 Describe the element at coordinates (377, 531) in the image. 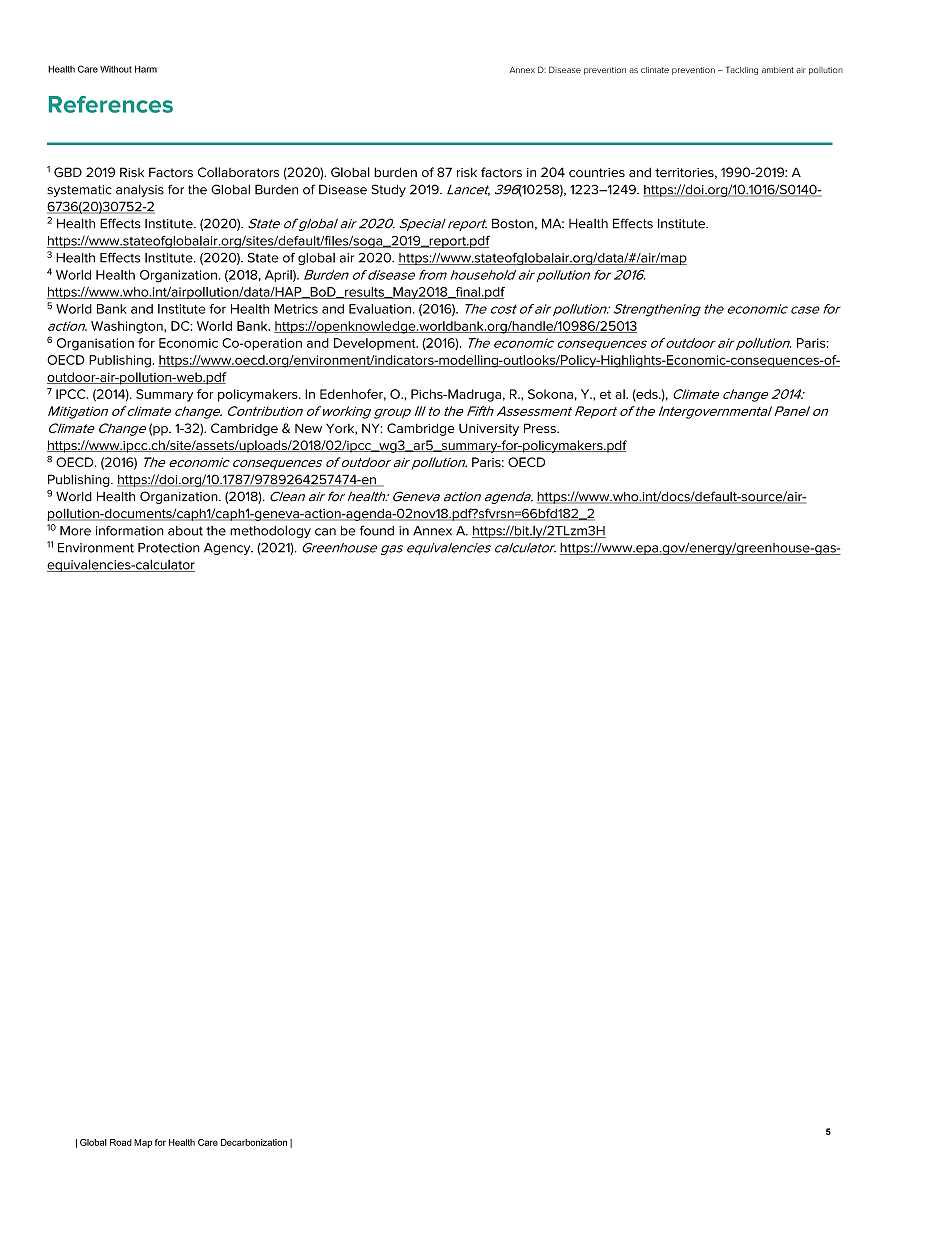

I see `found` at that location.
